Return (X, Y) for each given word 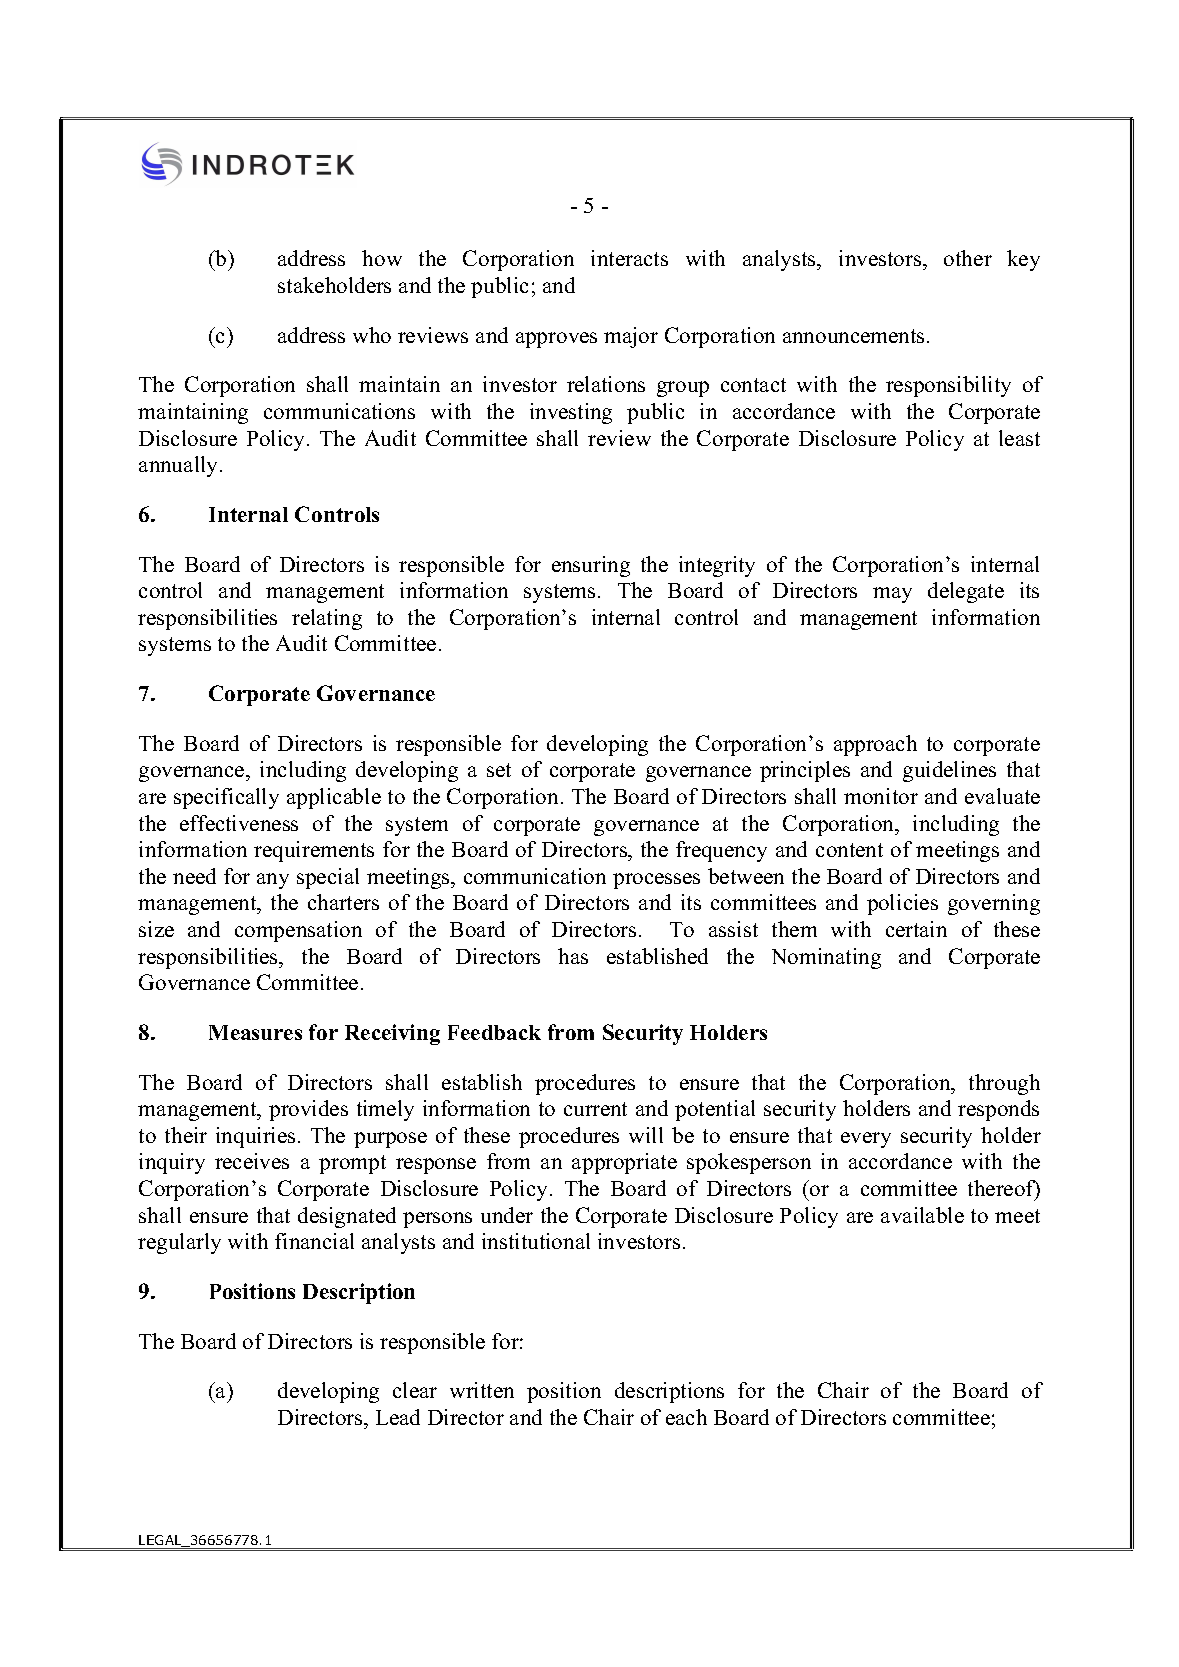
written (482, 1390)
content (849, 850)
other (968, 258)
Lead (398, 1417)
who (372, 335)
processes (656, 881)
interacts (629, 258)
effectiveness (239, 823)
